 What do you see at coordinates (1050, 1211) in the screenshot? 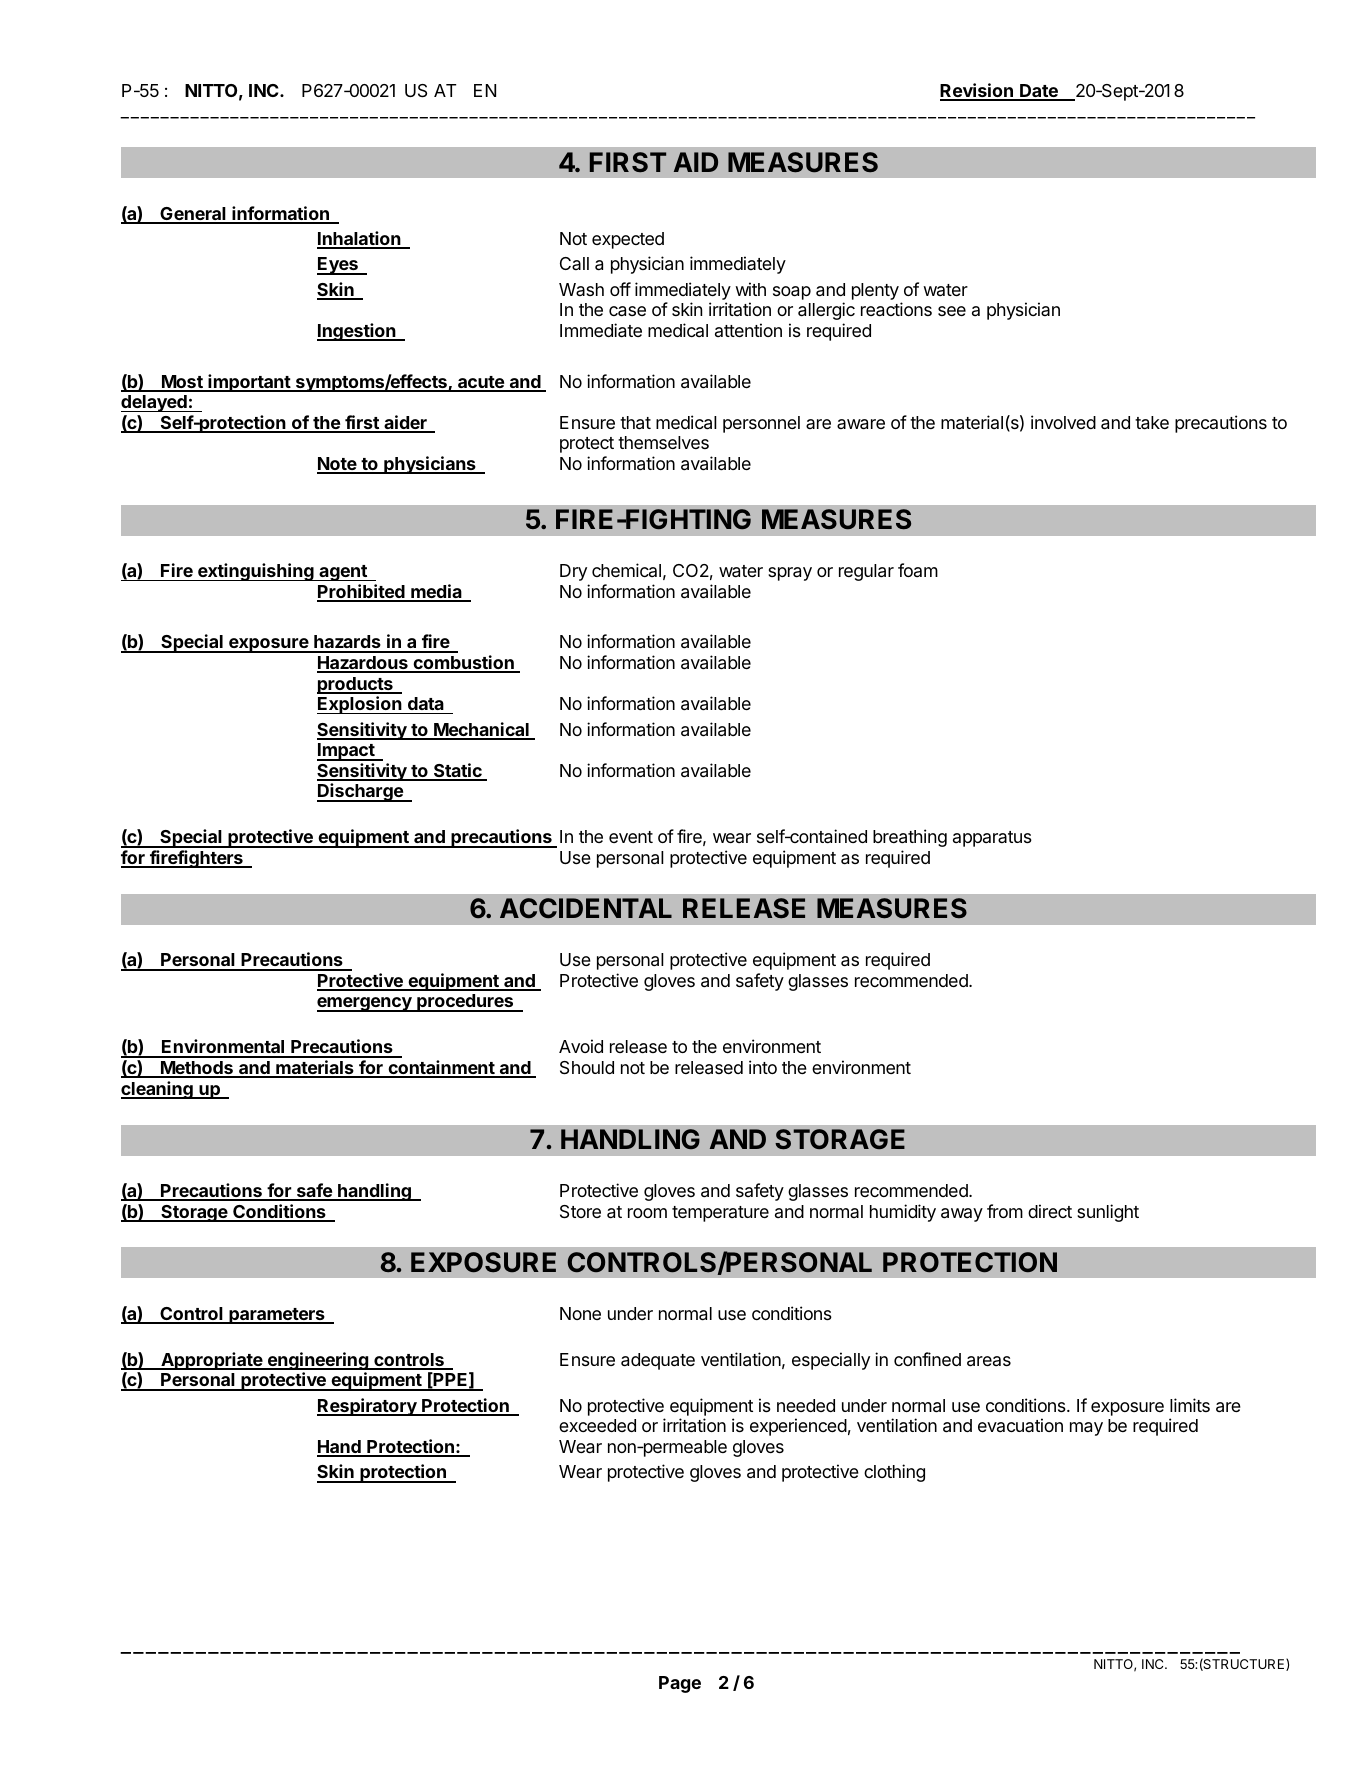
I see `direct` at bounding box center [1050, 1211].
